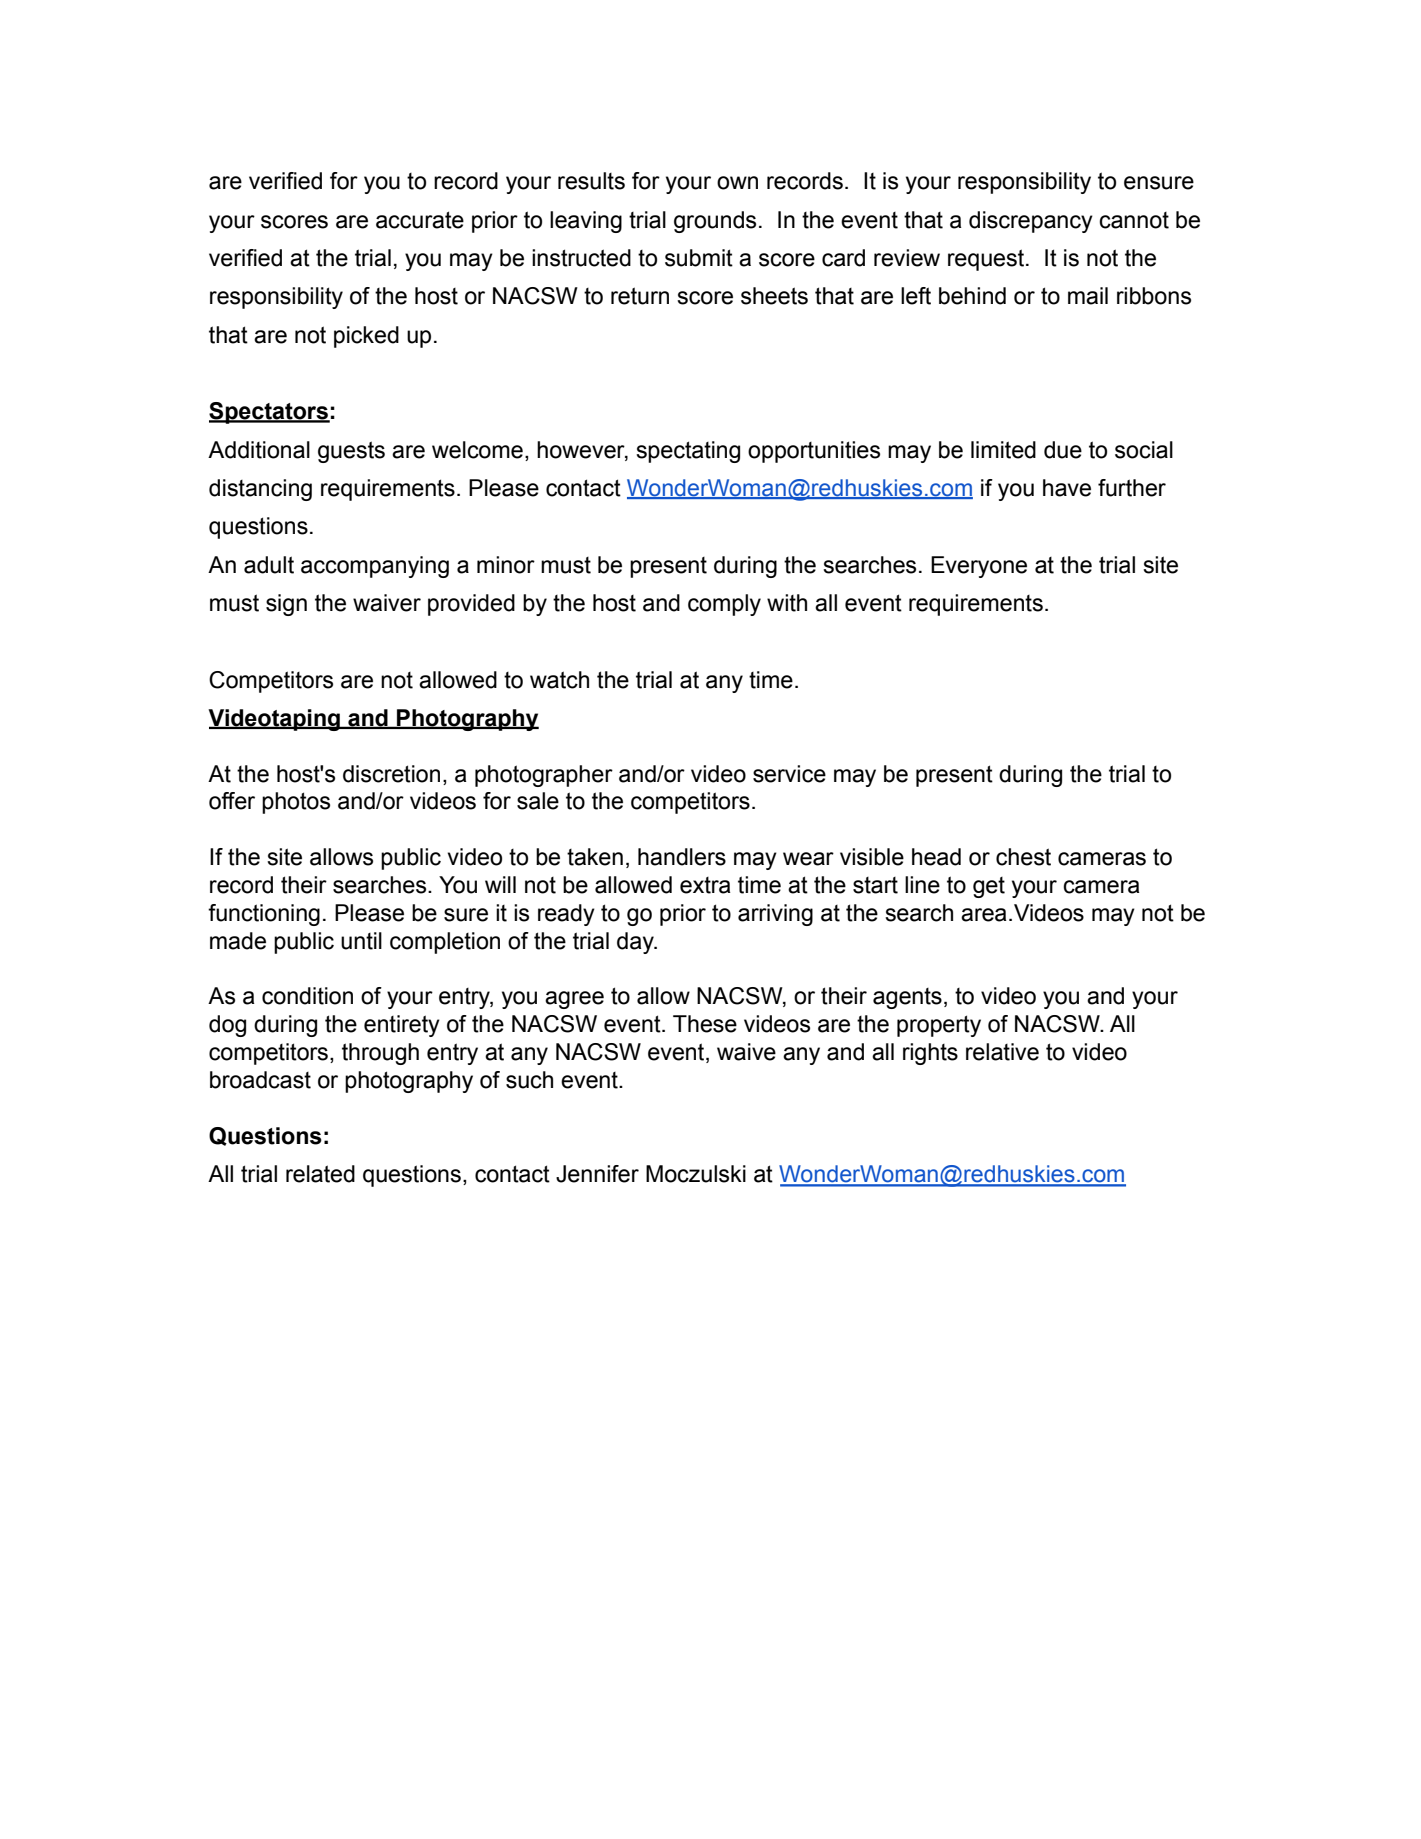 The image size is (1421, 1839). What do you see at coordinates (688, 452) in the screenshot?
I see `spectating` at bounding box center [688, 452].
